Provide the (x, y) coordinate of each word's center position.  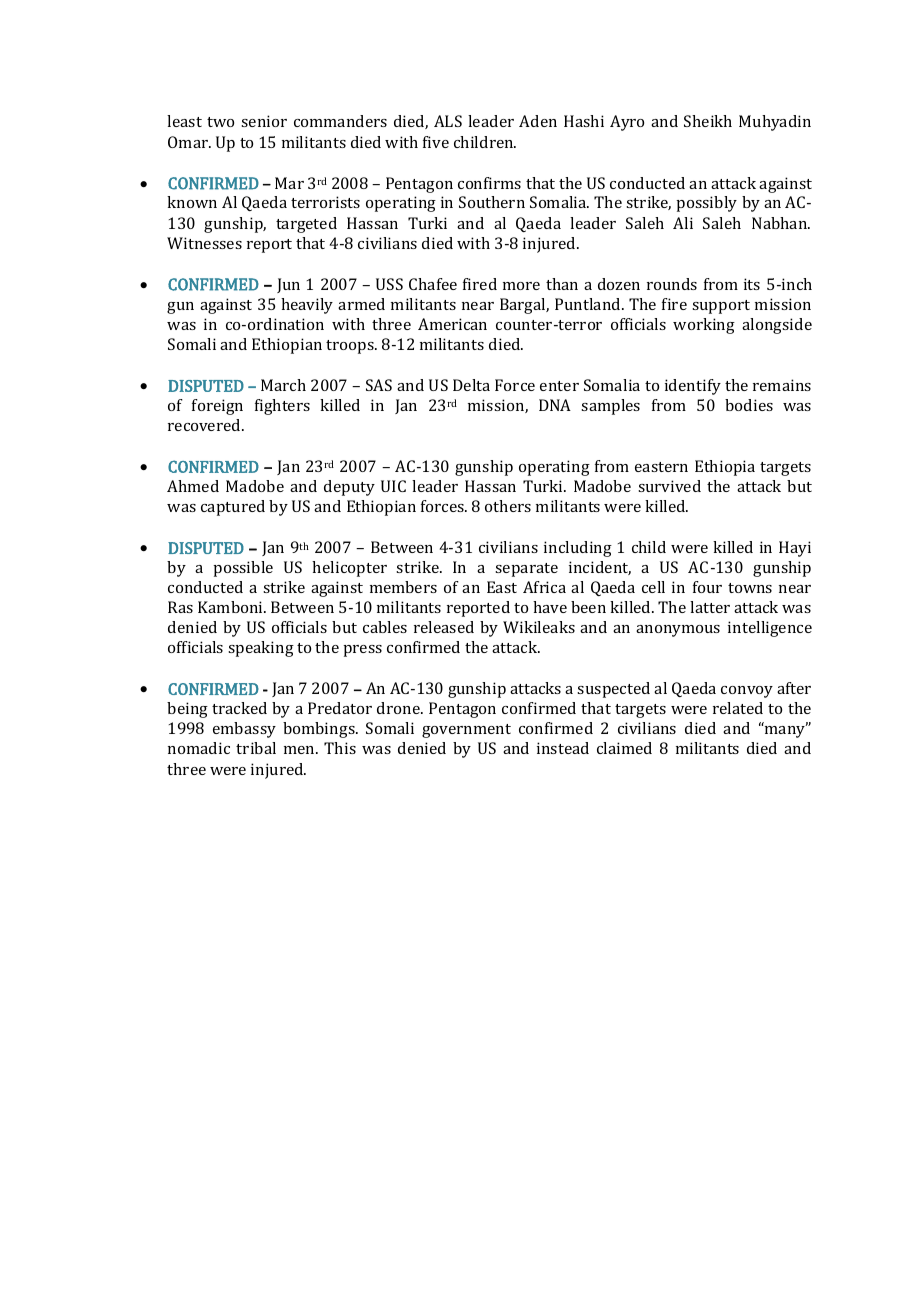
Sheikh (708, 121)
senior (264, 121)
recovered (205, 425)
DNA (555, 405)
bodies (749, 405)
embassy (244, 730)
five (436, 142)
